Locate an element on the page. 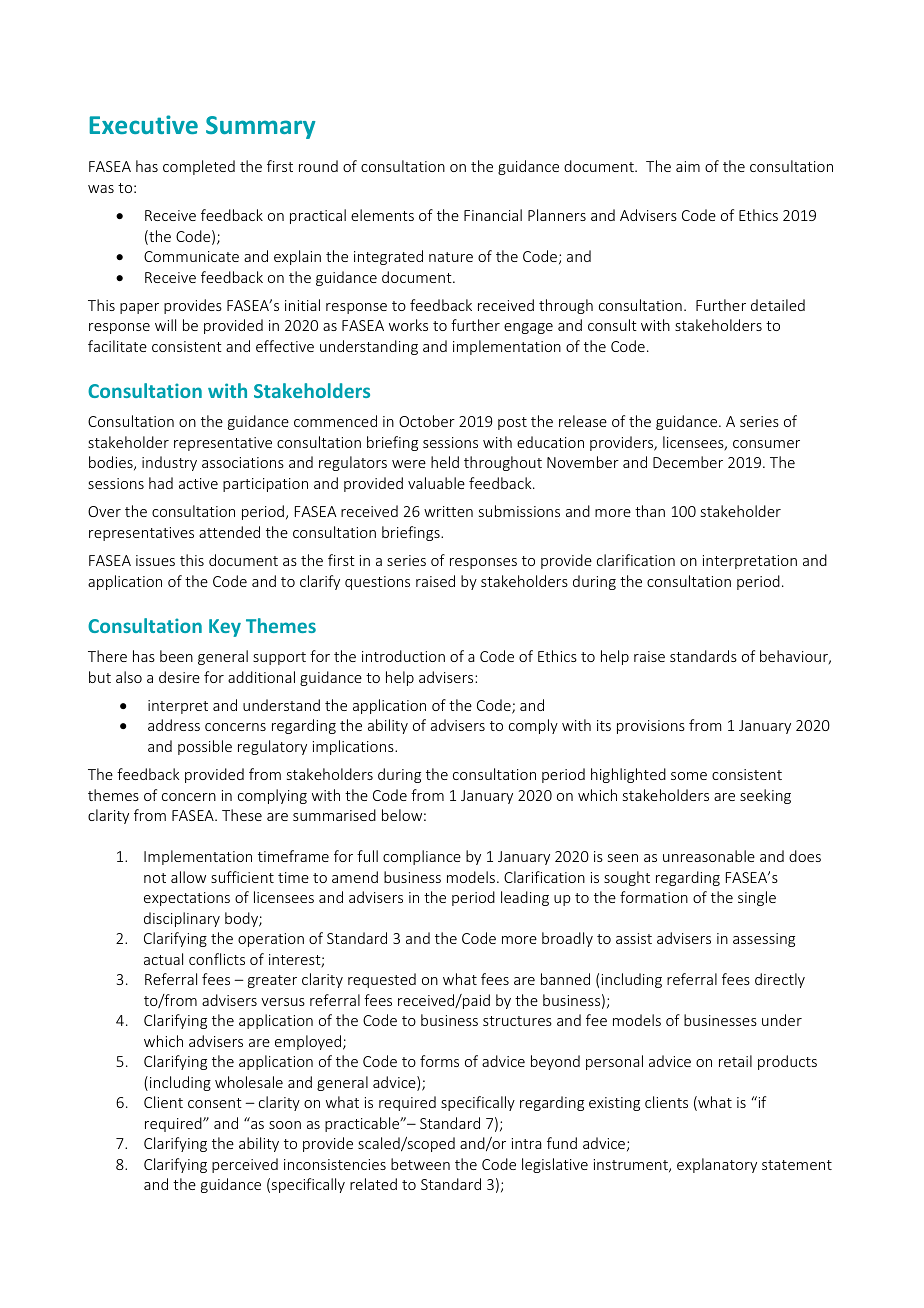 Image resolution: width=924 pixels, height=1308 pixels. perceived is located at coordinates (245, 1165).
